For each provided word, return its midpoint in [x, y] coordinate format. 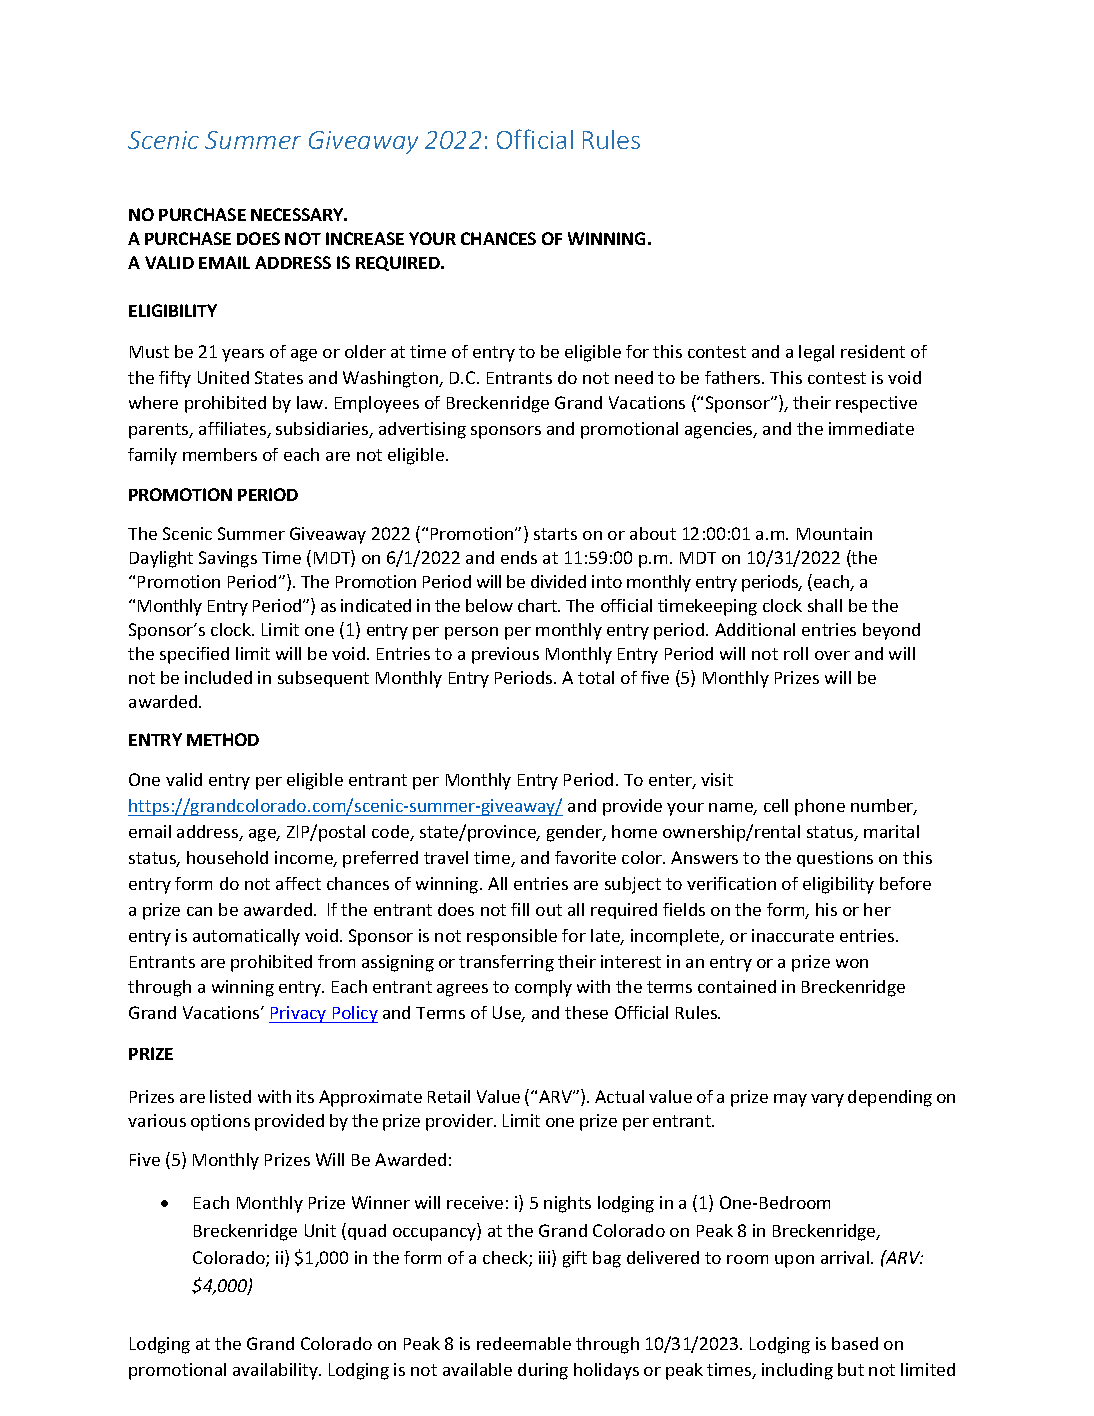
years [243, 355]
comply [543, 988]
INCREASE [365, 238]
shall [825, 605]
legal [816, 353]
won [852, 963]
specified [194, 655]
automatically [246, 937]
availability [276, 1371]
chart [538, 605]
